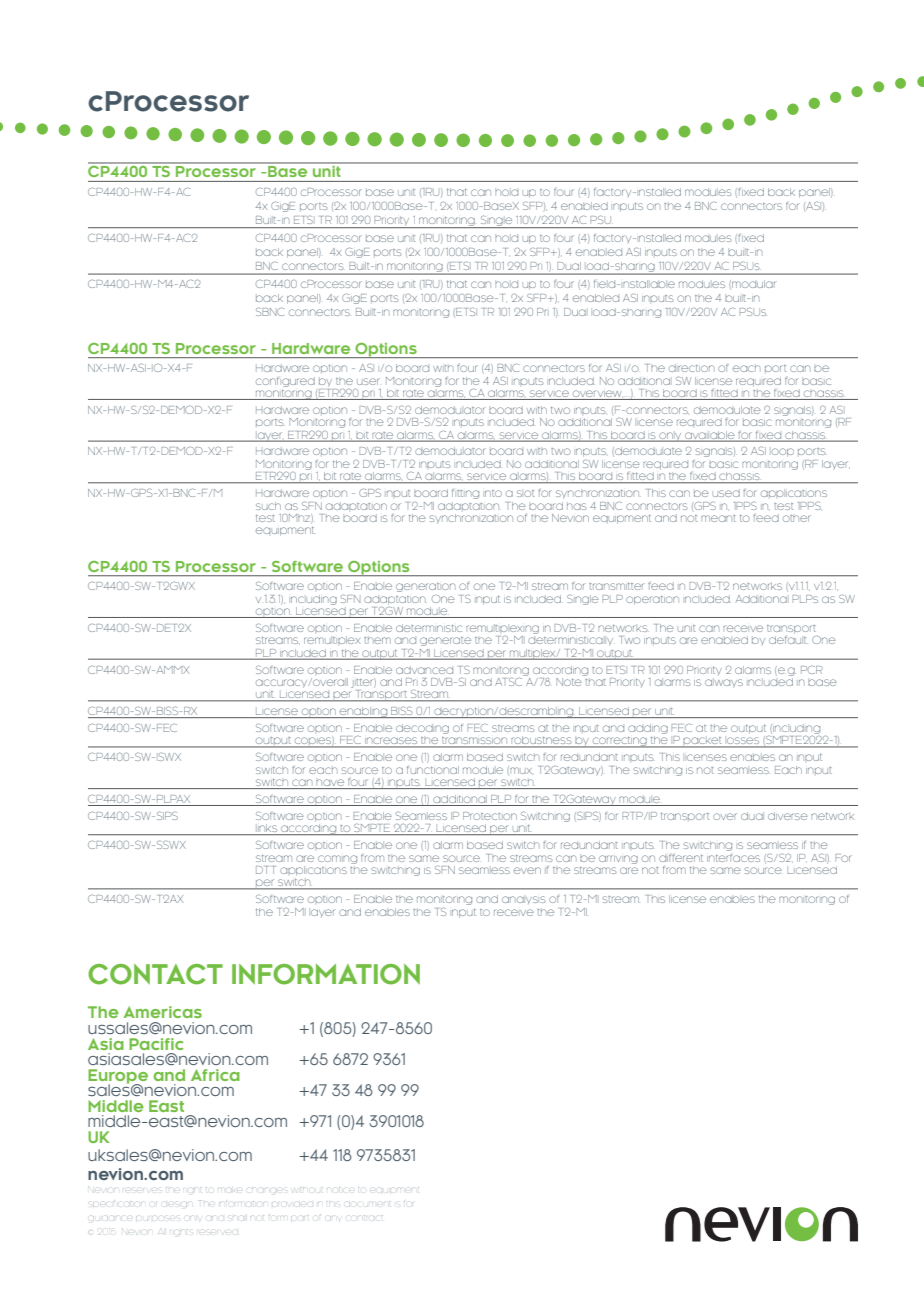 This screenshot has height=1308, width=924. I want to click on direction, so click(691, 368).
